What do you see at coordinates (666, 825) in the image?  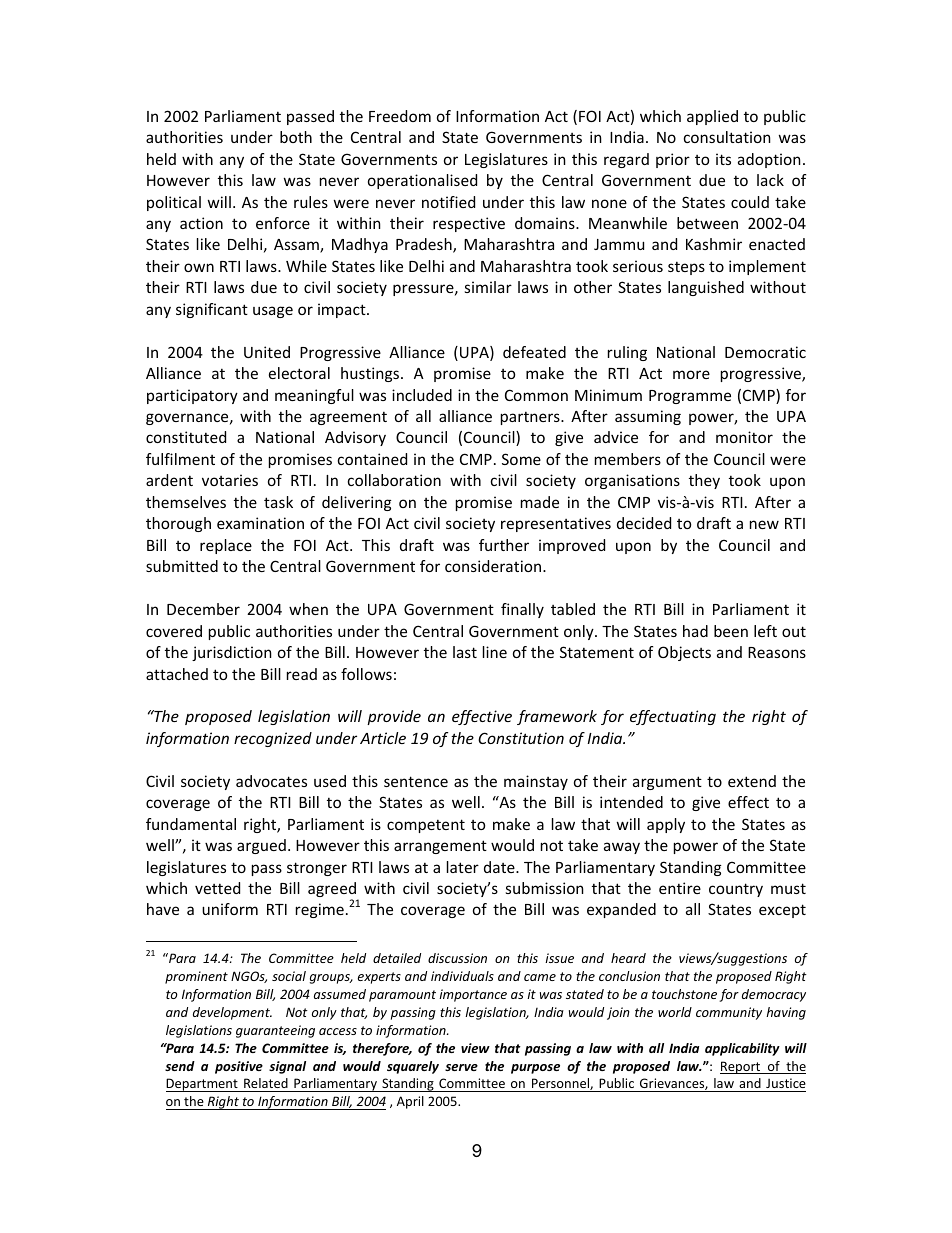 I see `apply` at bounding box center [666, 825].
